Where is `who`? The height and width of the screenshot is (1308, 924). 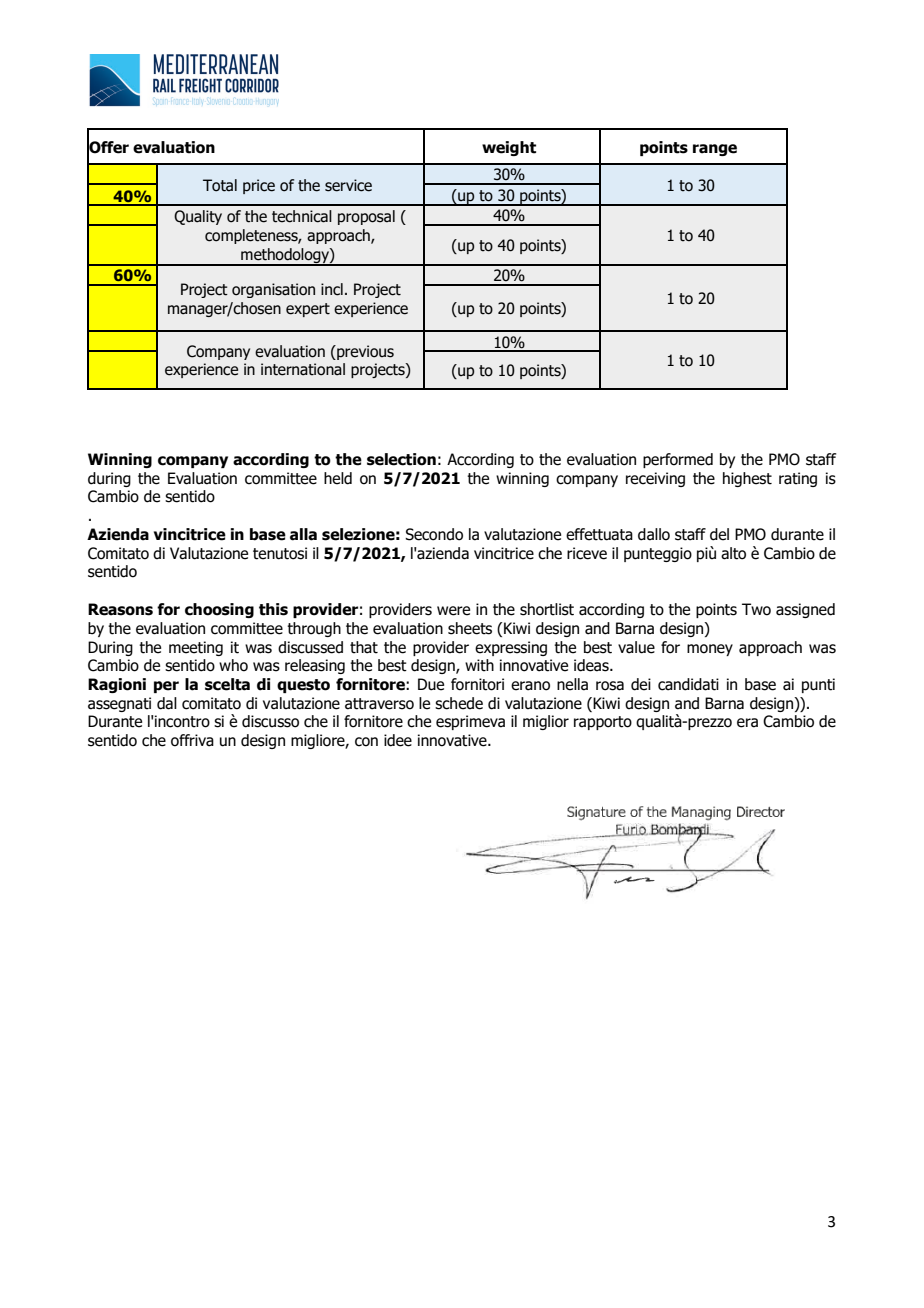
who is located at coordinates (233, 665).
